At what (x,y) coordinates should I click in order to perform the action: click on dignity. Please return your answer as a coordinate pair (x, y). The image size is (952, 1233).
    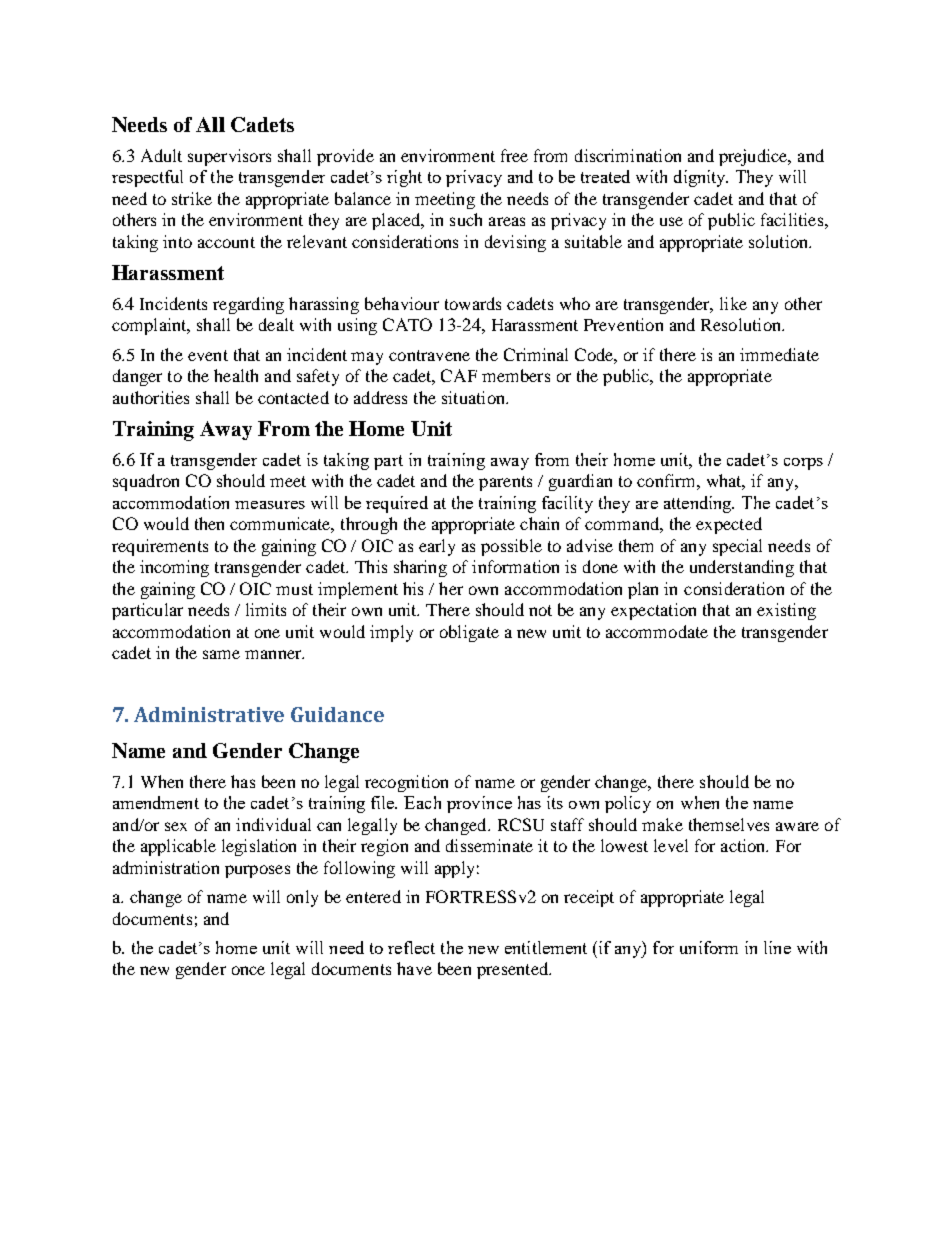
    Looking at the image, I should click on (701, 178).
